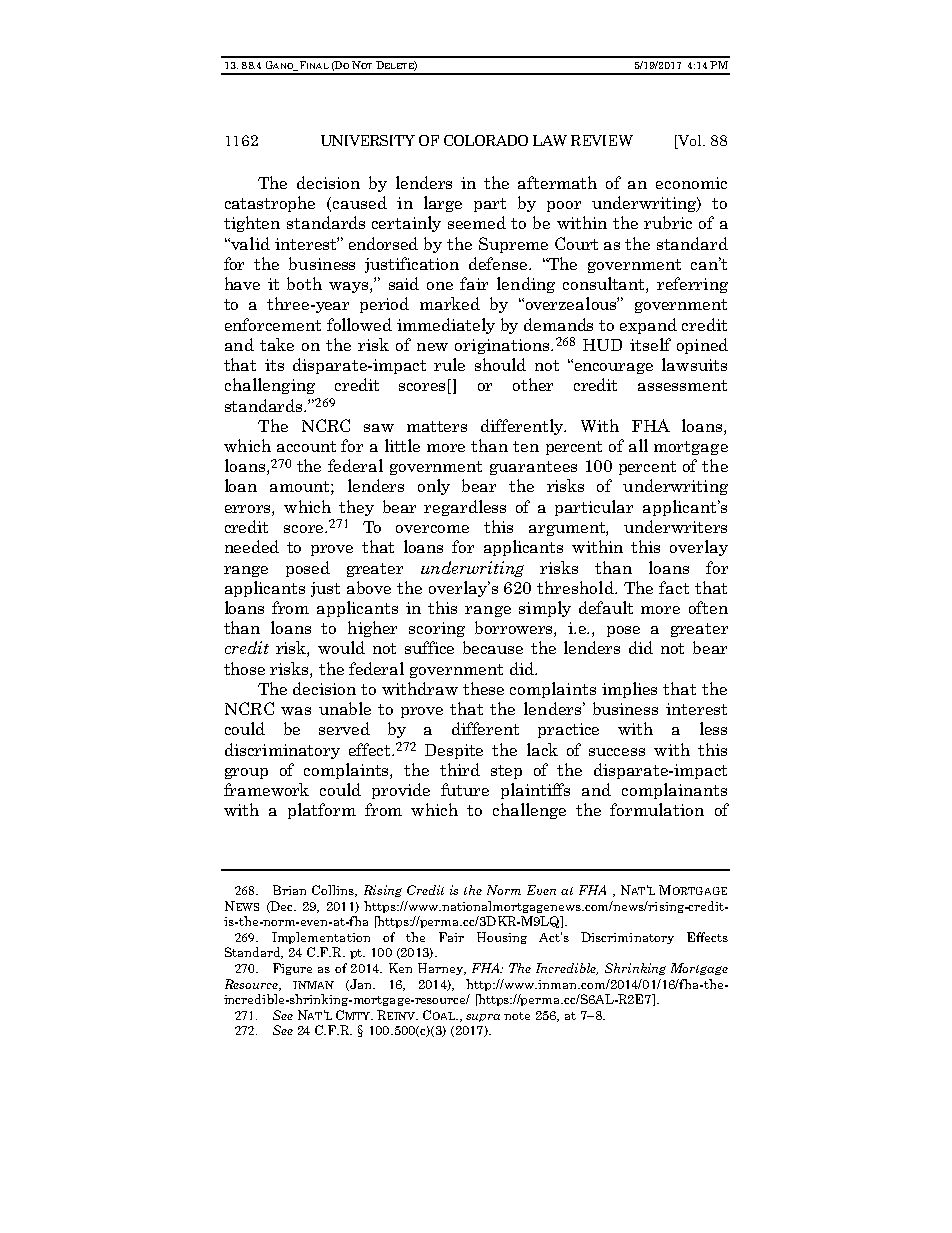 This page has height=1233, width=952. Describe the element at coordinates (437, 426) in the page. I see `matters` at that location.
